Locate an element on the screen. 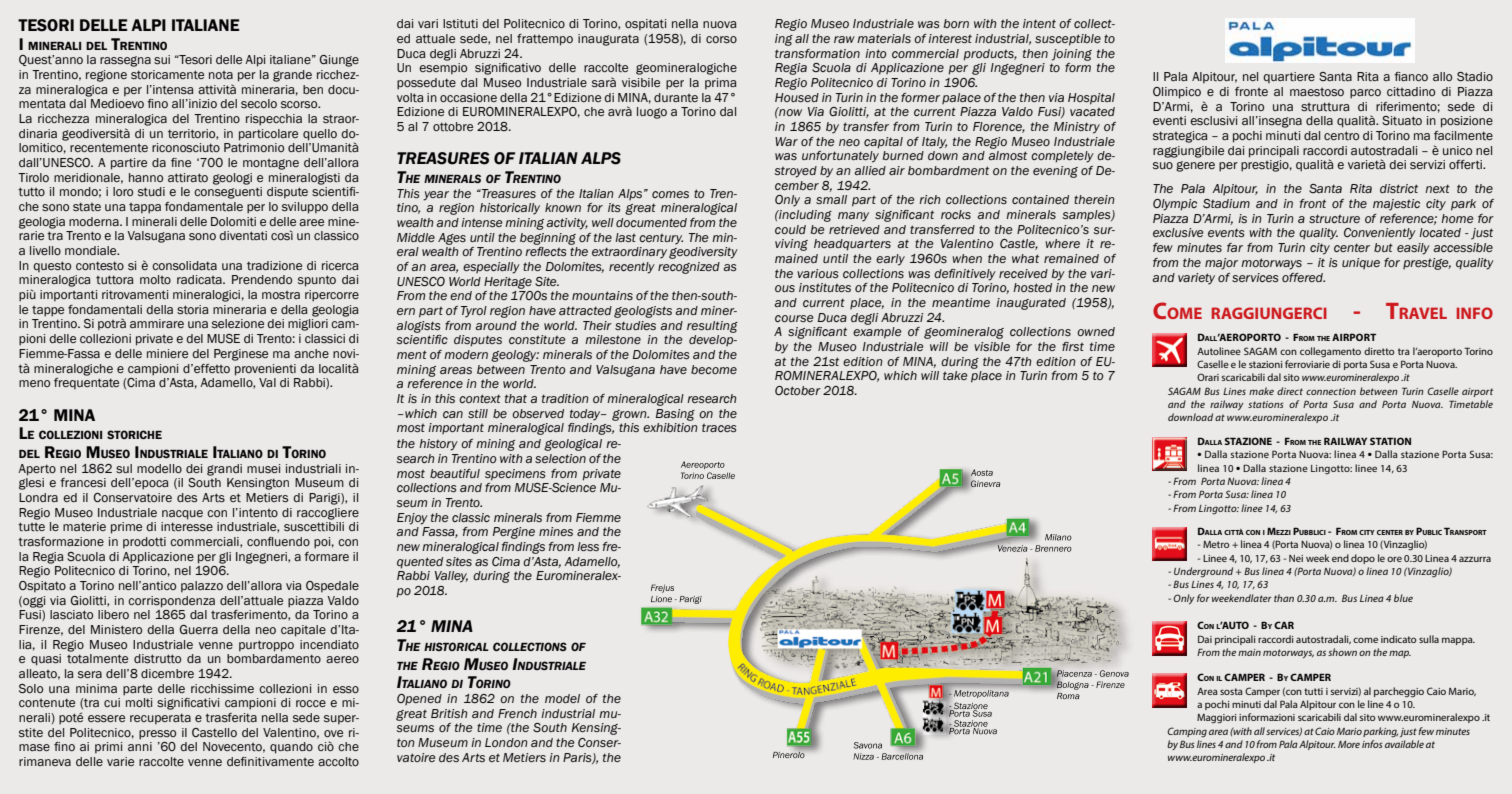  French is located at coordinates (517, 713).
